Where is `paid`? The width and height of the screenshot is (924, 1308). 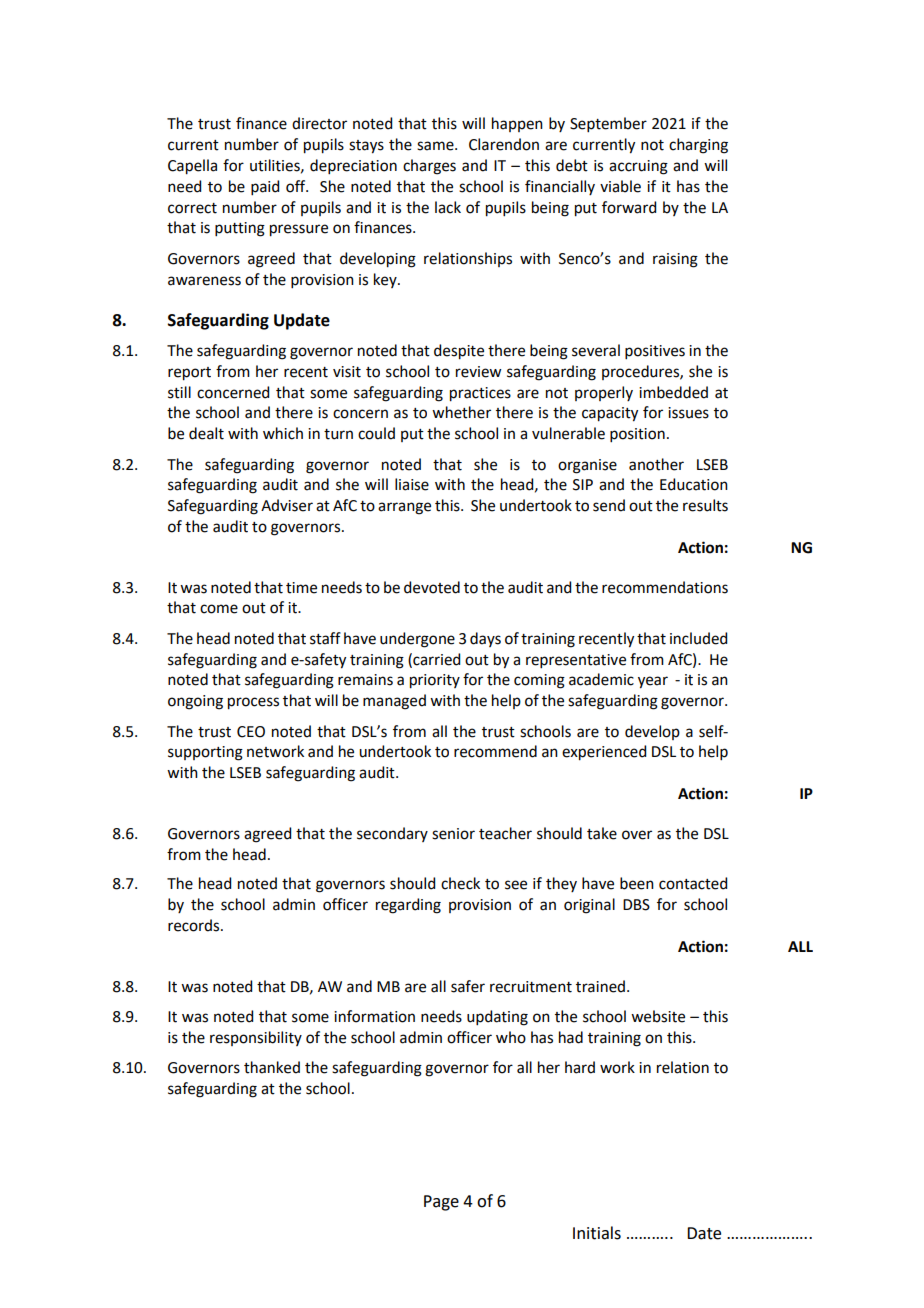 paid is located at coordinates (265, 187).
